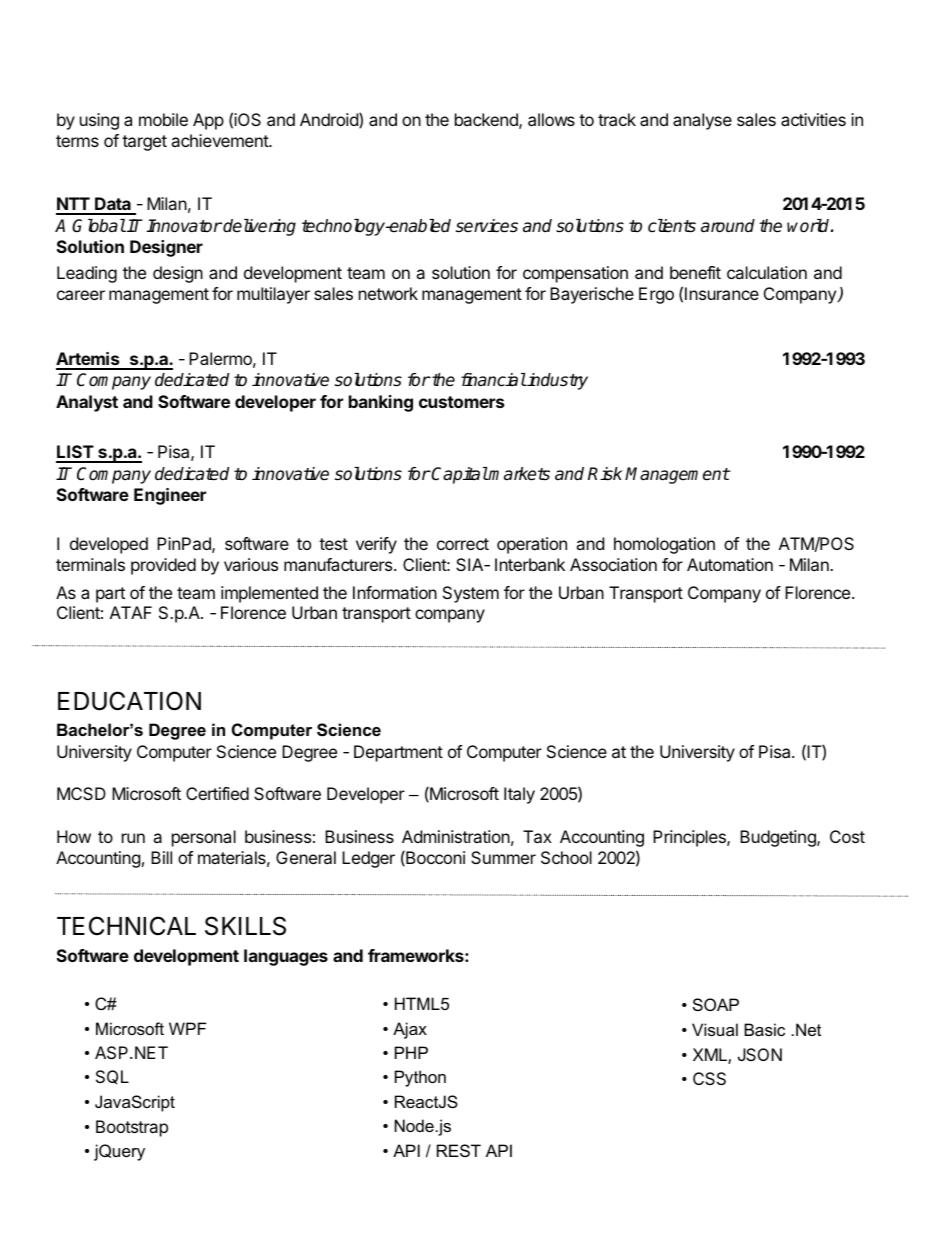  What do you see at coordinates (551, 119) in the screenshot?
I see `allows` at bounding box center [551, 119].
